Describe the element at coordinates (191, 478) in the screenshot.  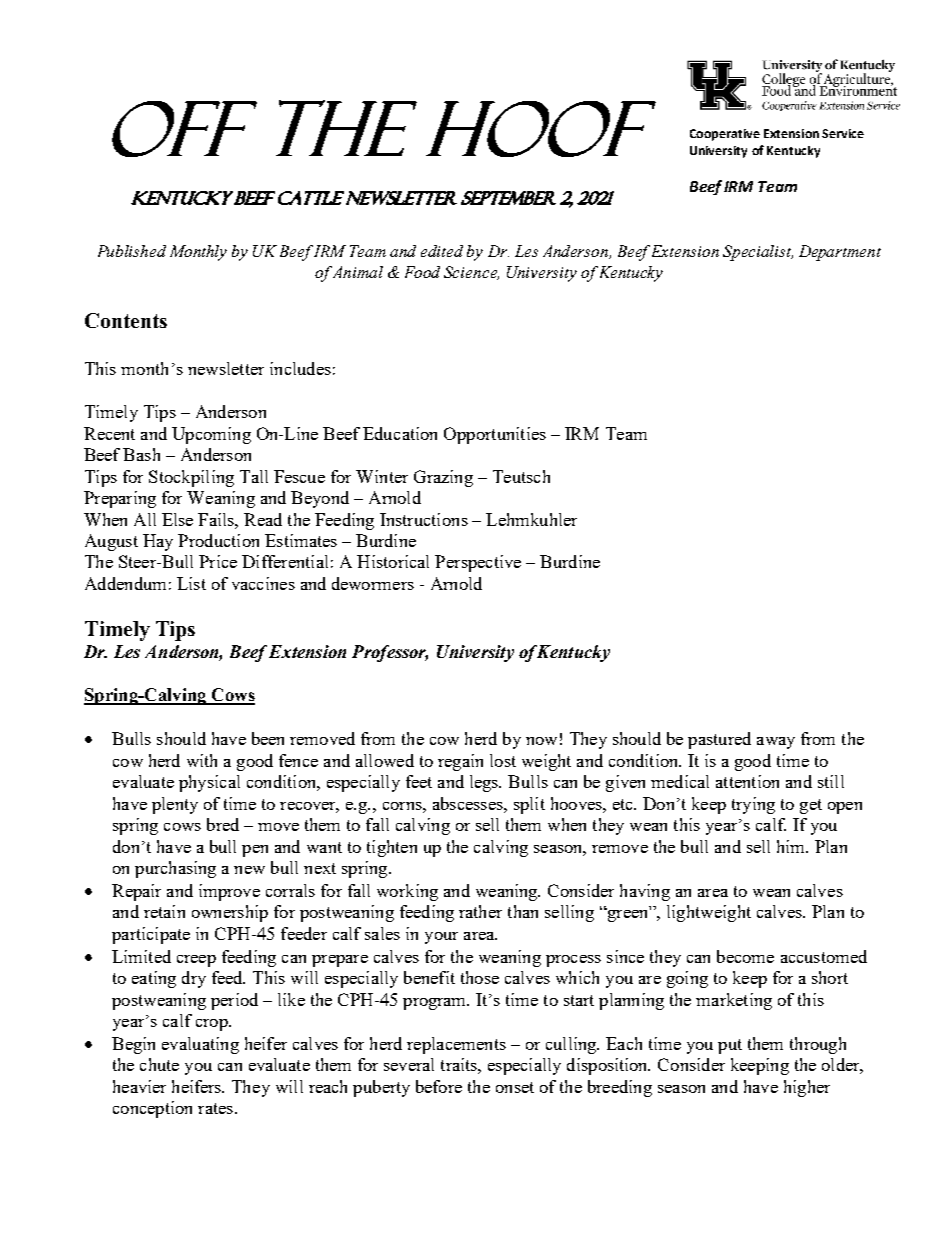
I see `Stockpiling` at that location.
